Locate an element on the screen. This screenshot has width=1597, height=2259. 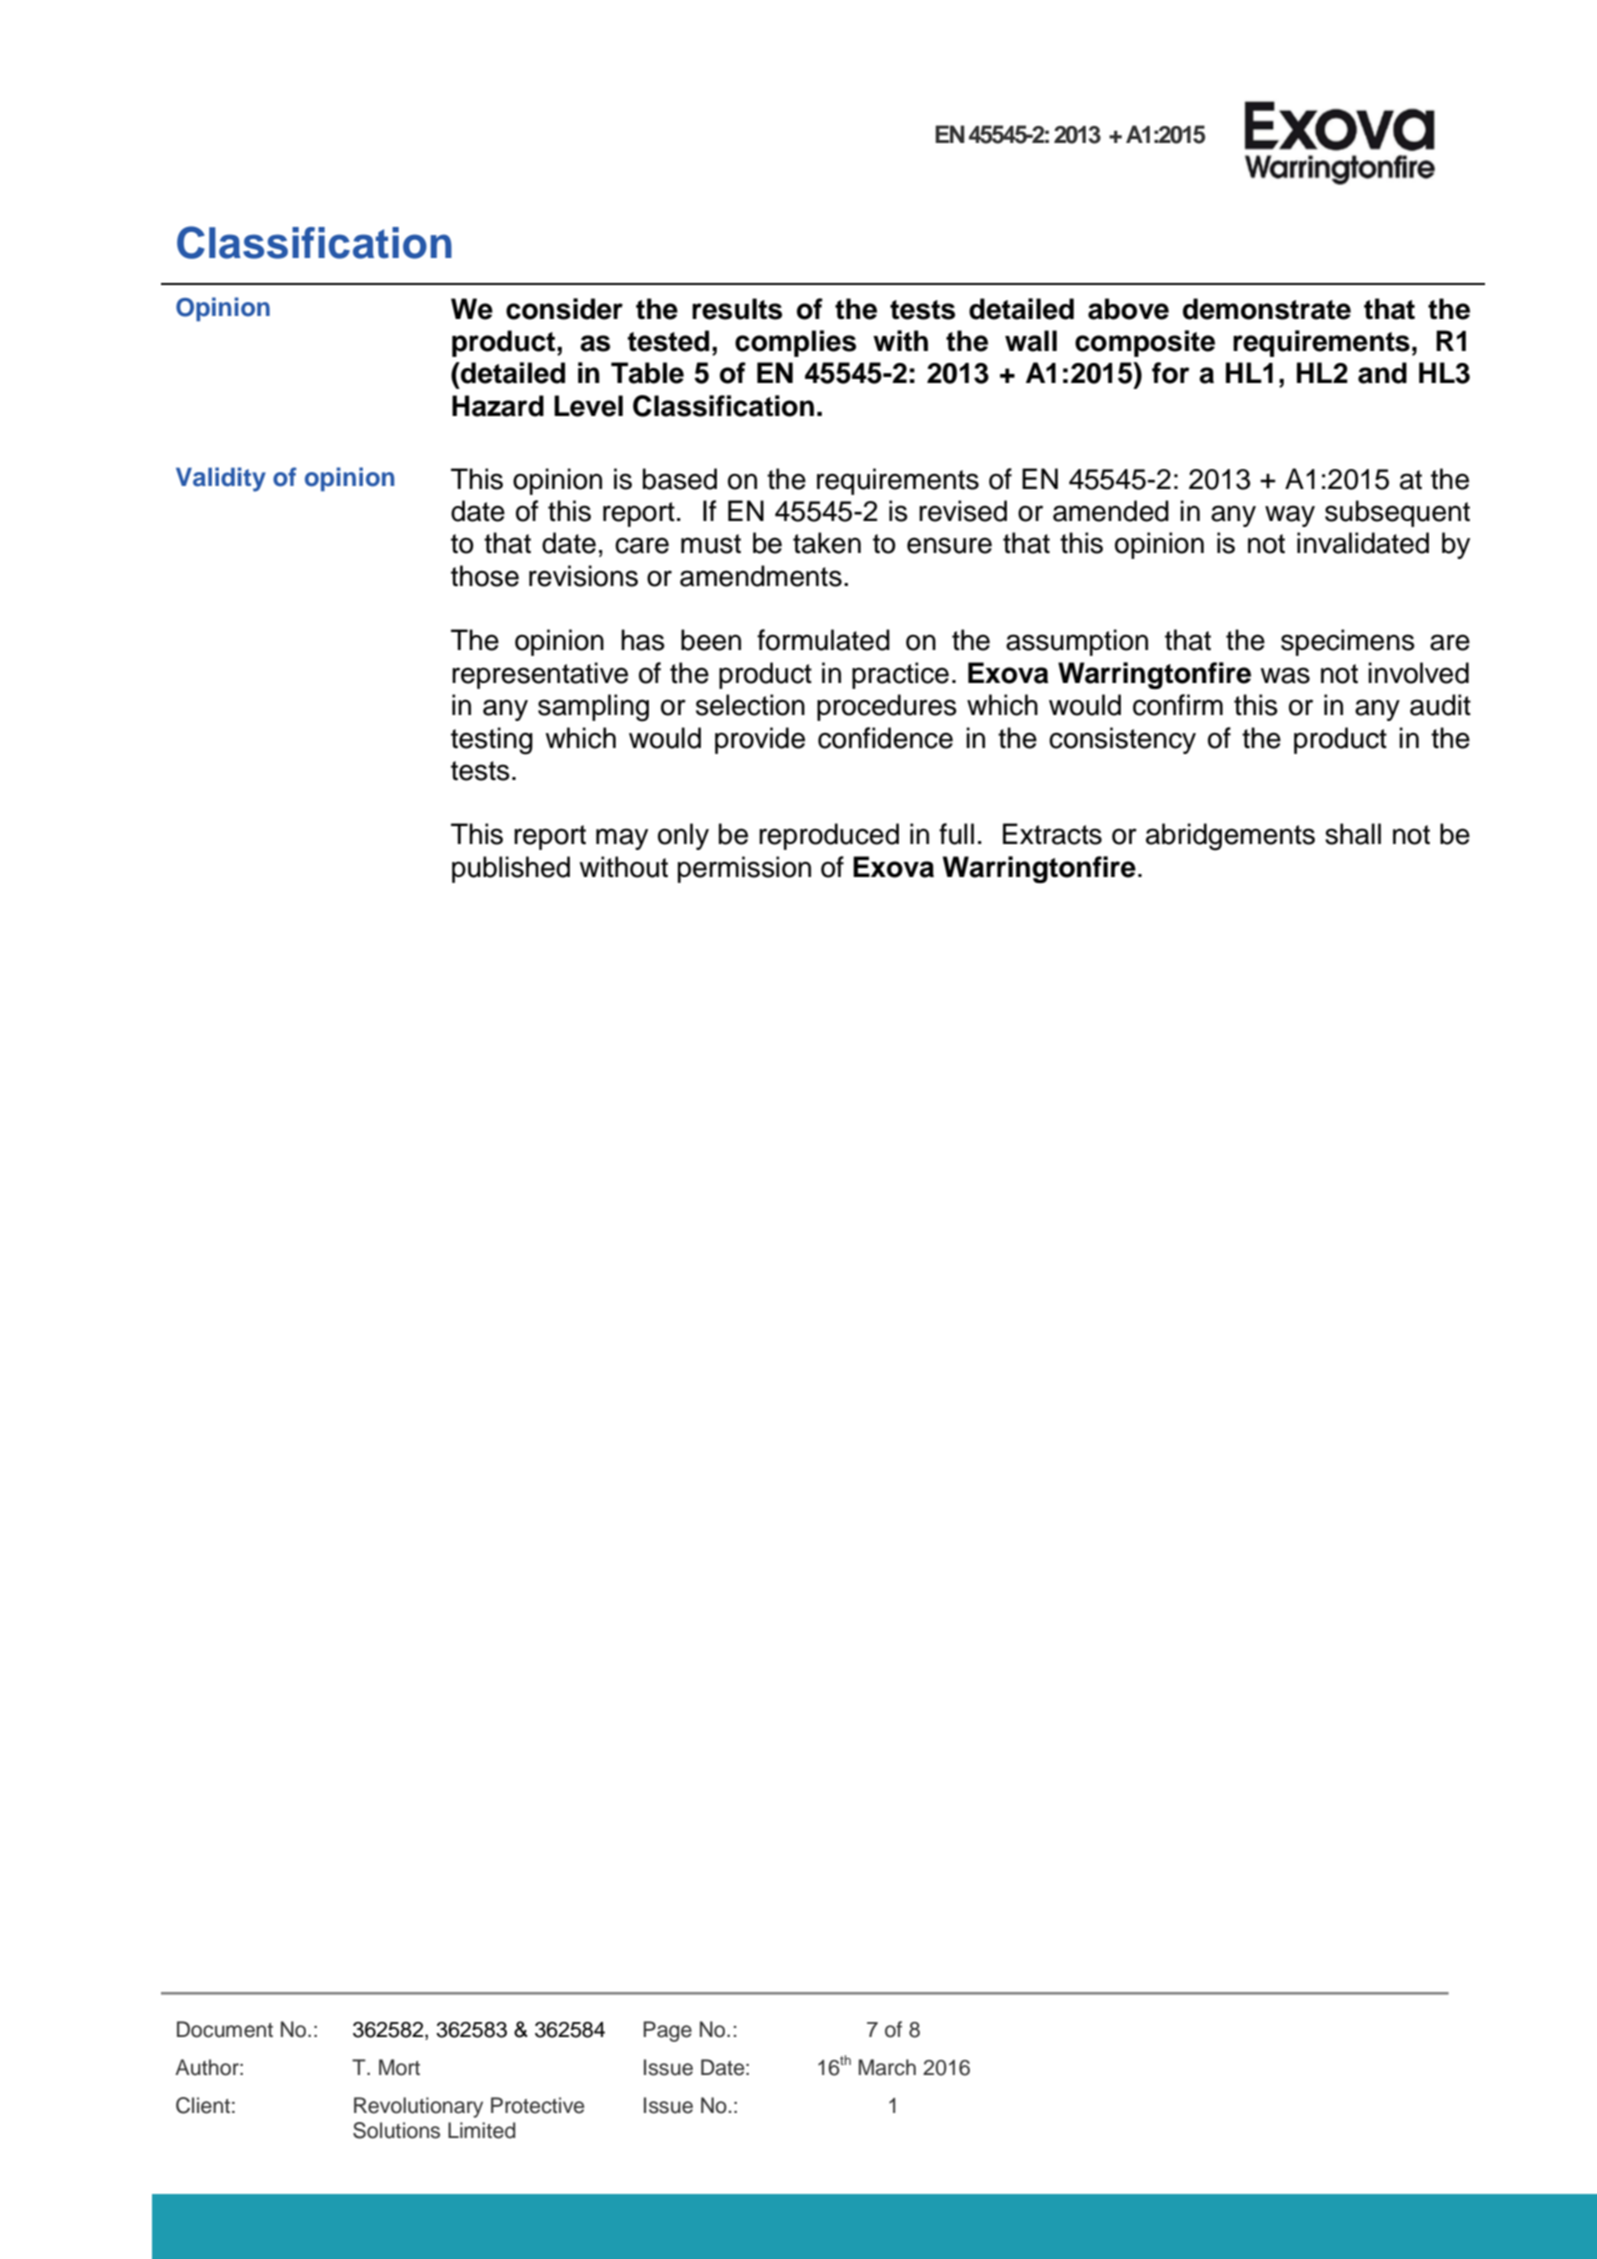
permission is located at coordinates (744, 869).
